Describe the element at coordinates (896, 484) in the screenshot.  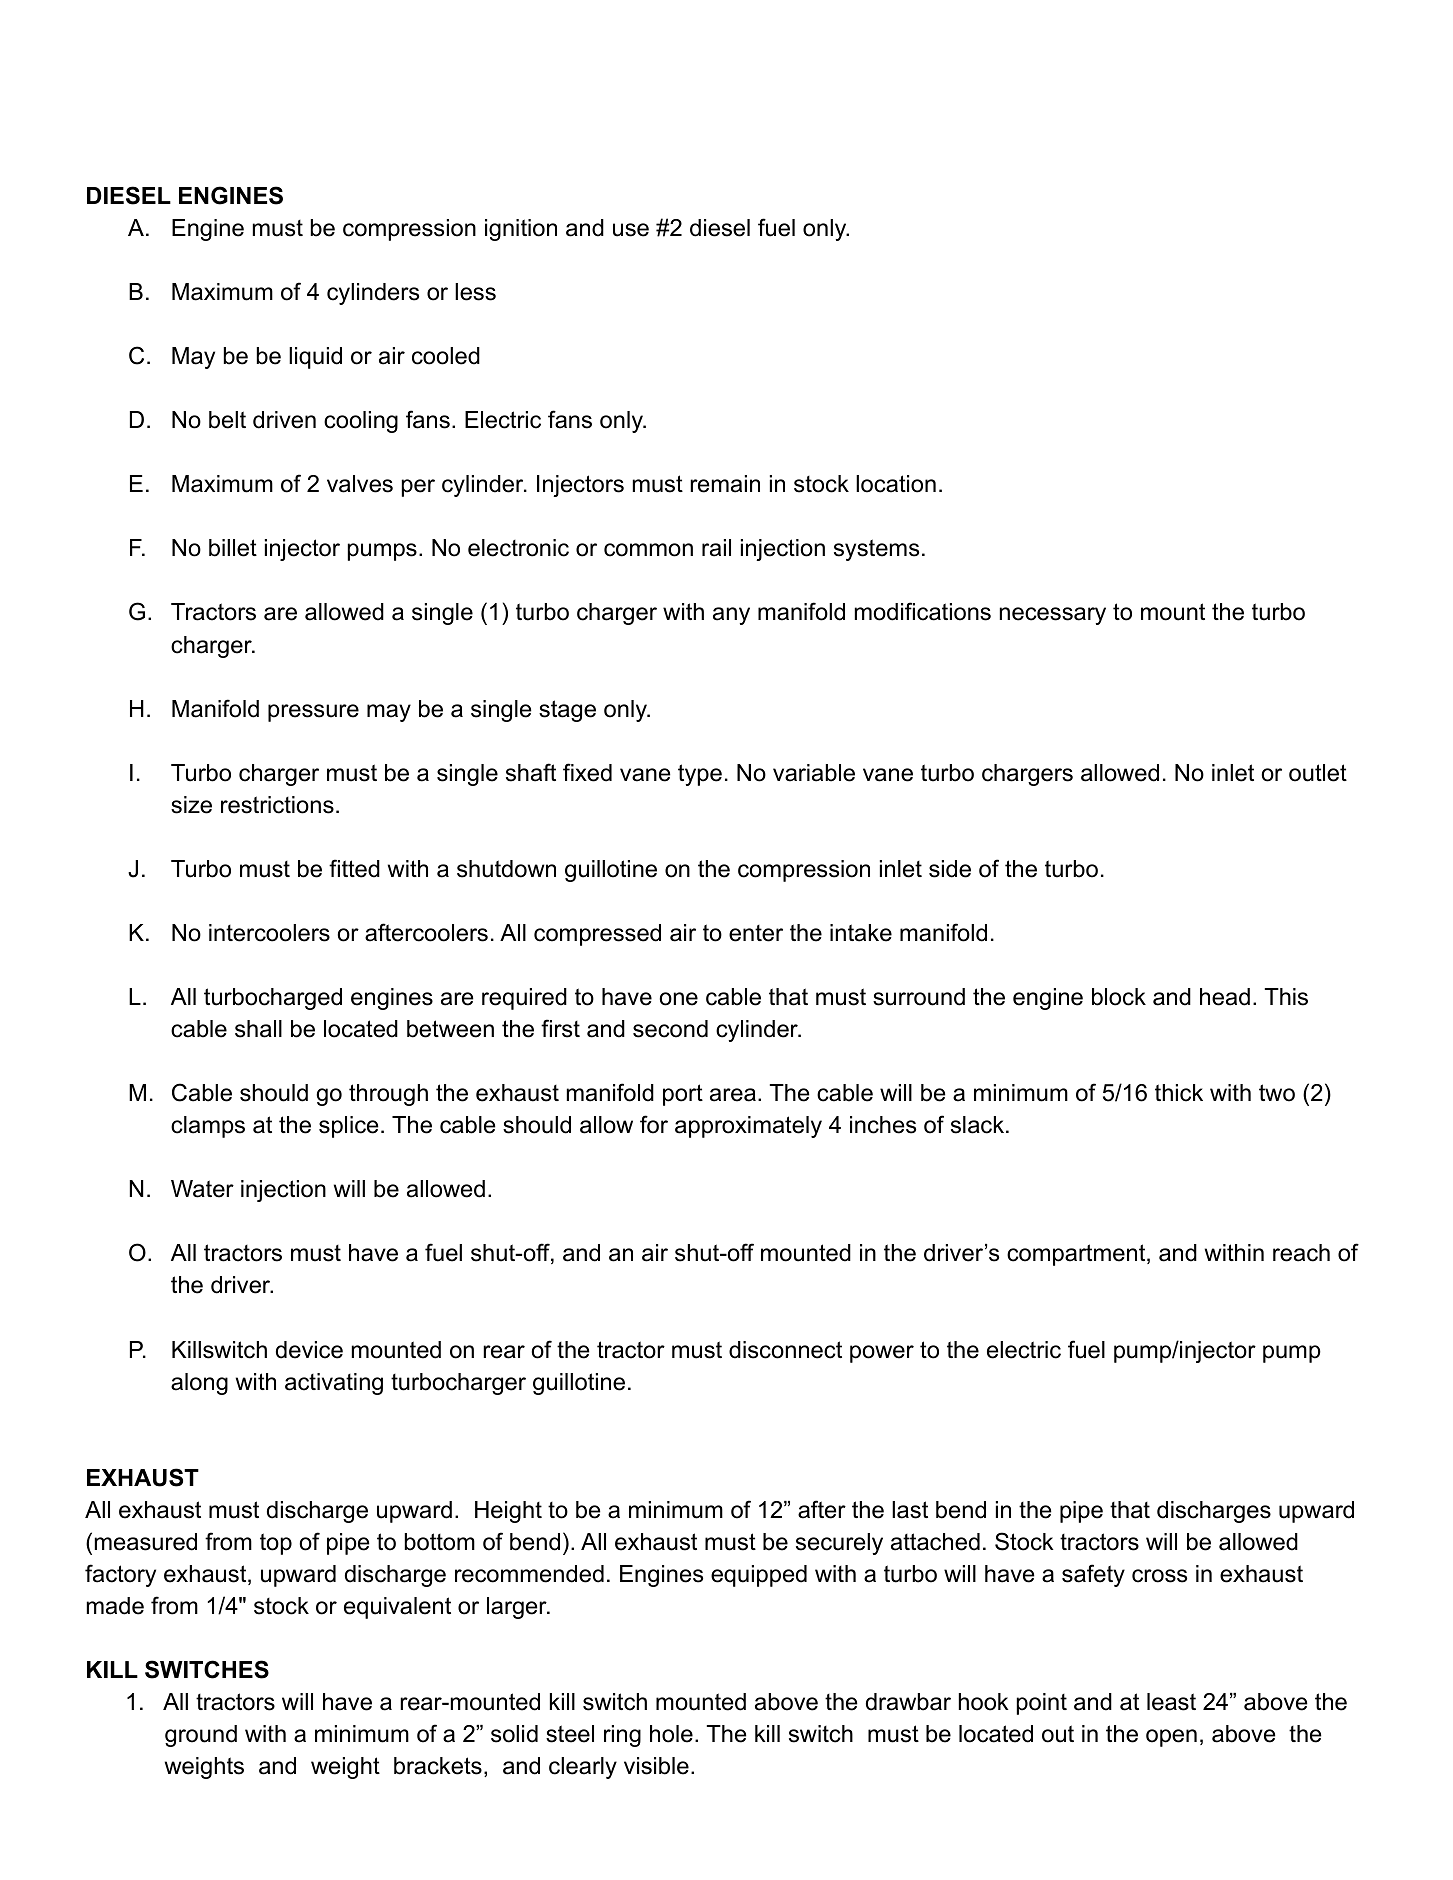
I see `location` at that location.
